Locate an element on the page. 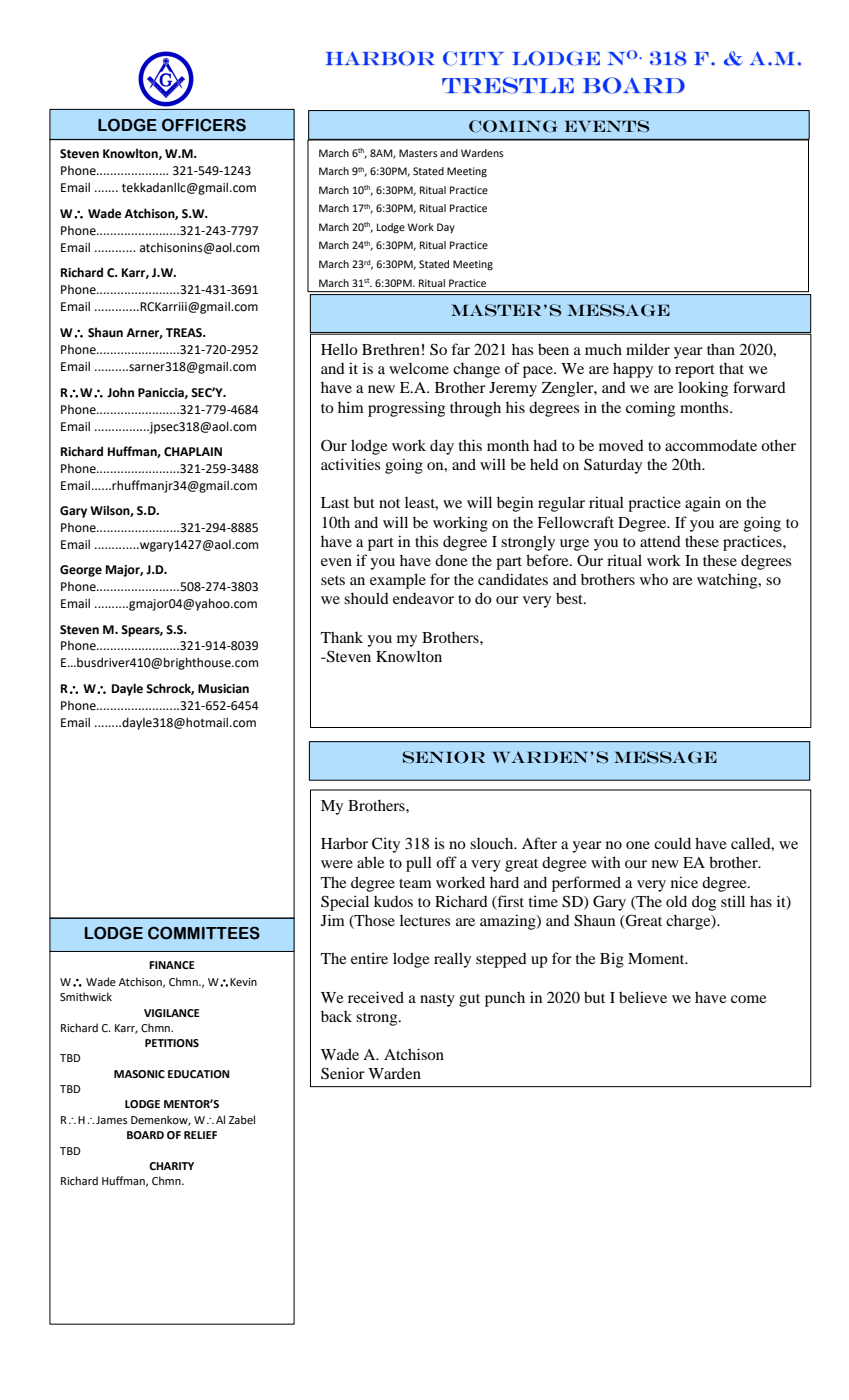  report is located at coordinates (695, 371).
